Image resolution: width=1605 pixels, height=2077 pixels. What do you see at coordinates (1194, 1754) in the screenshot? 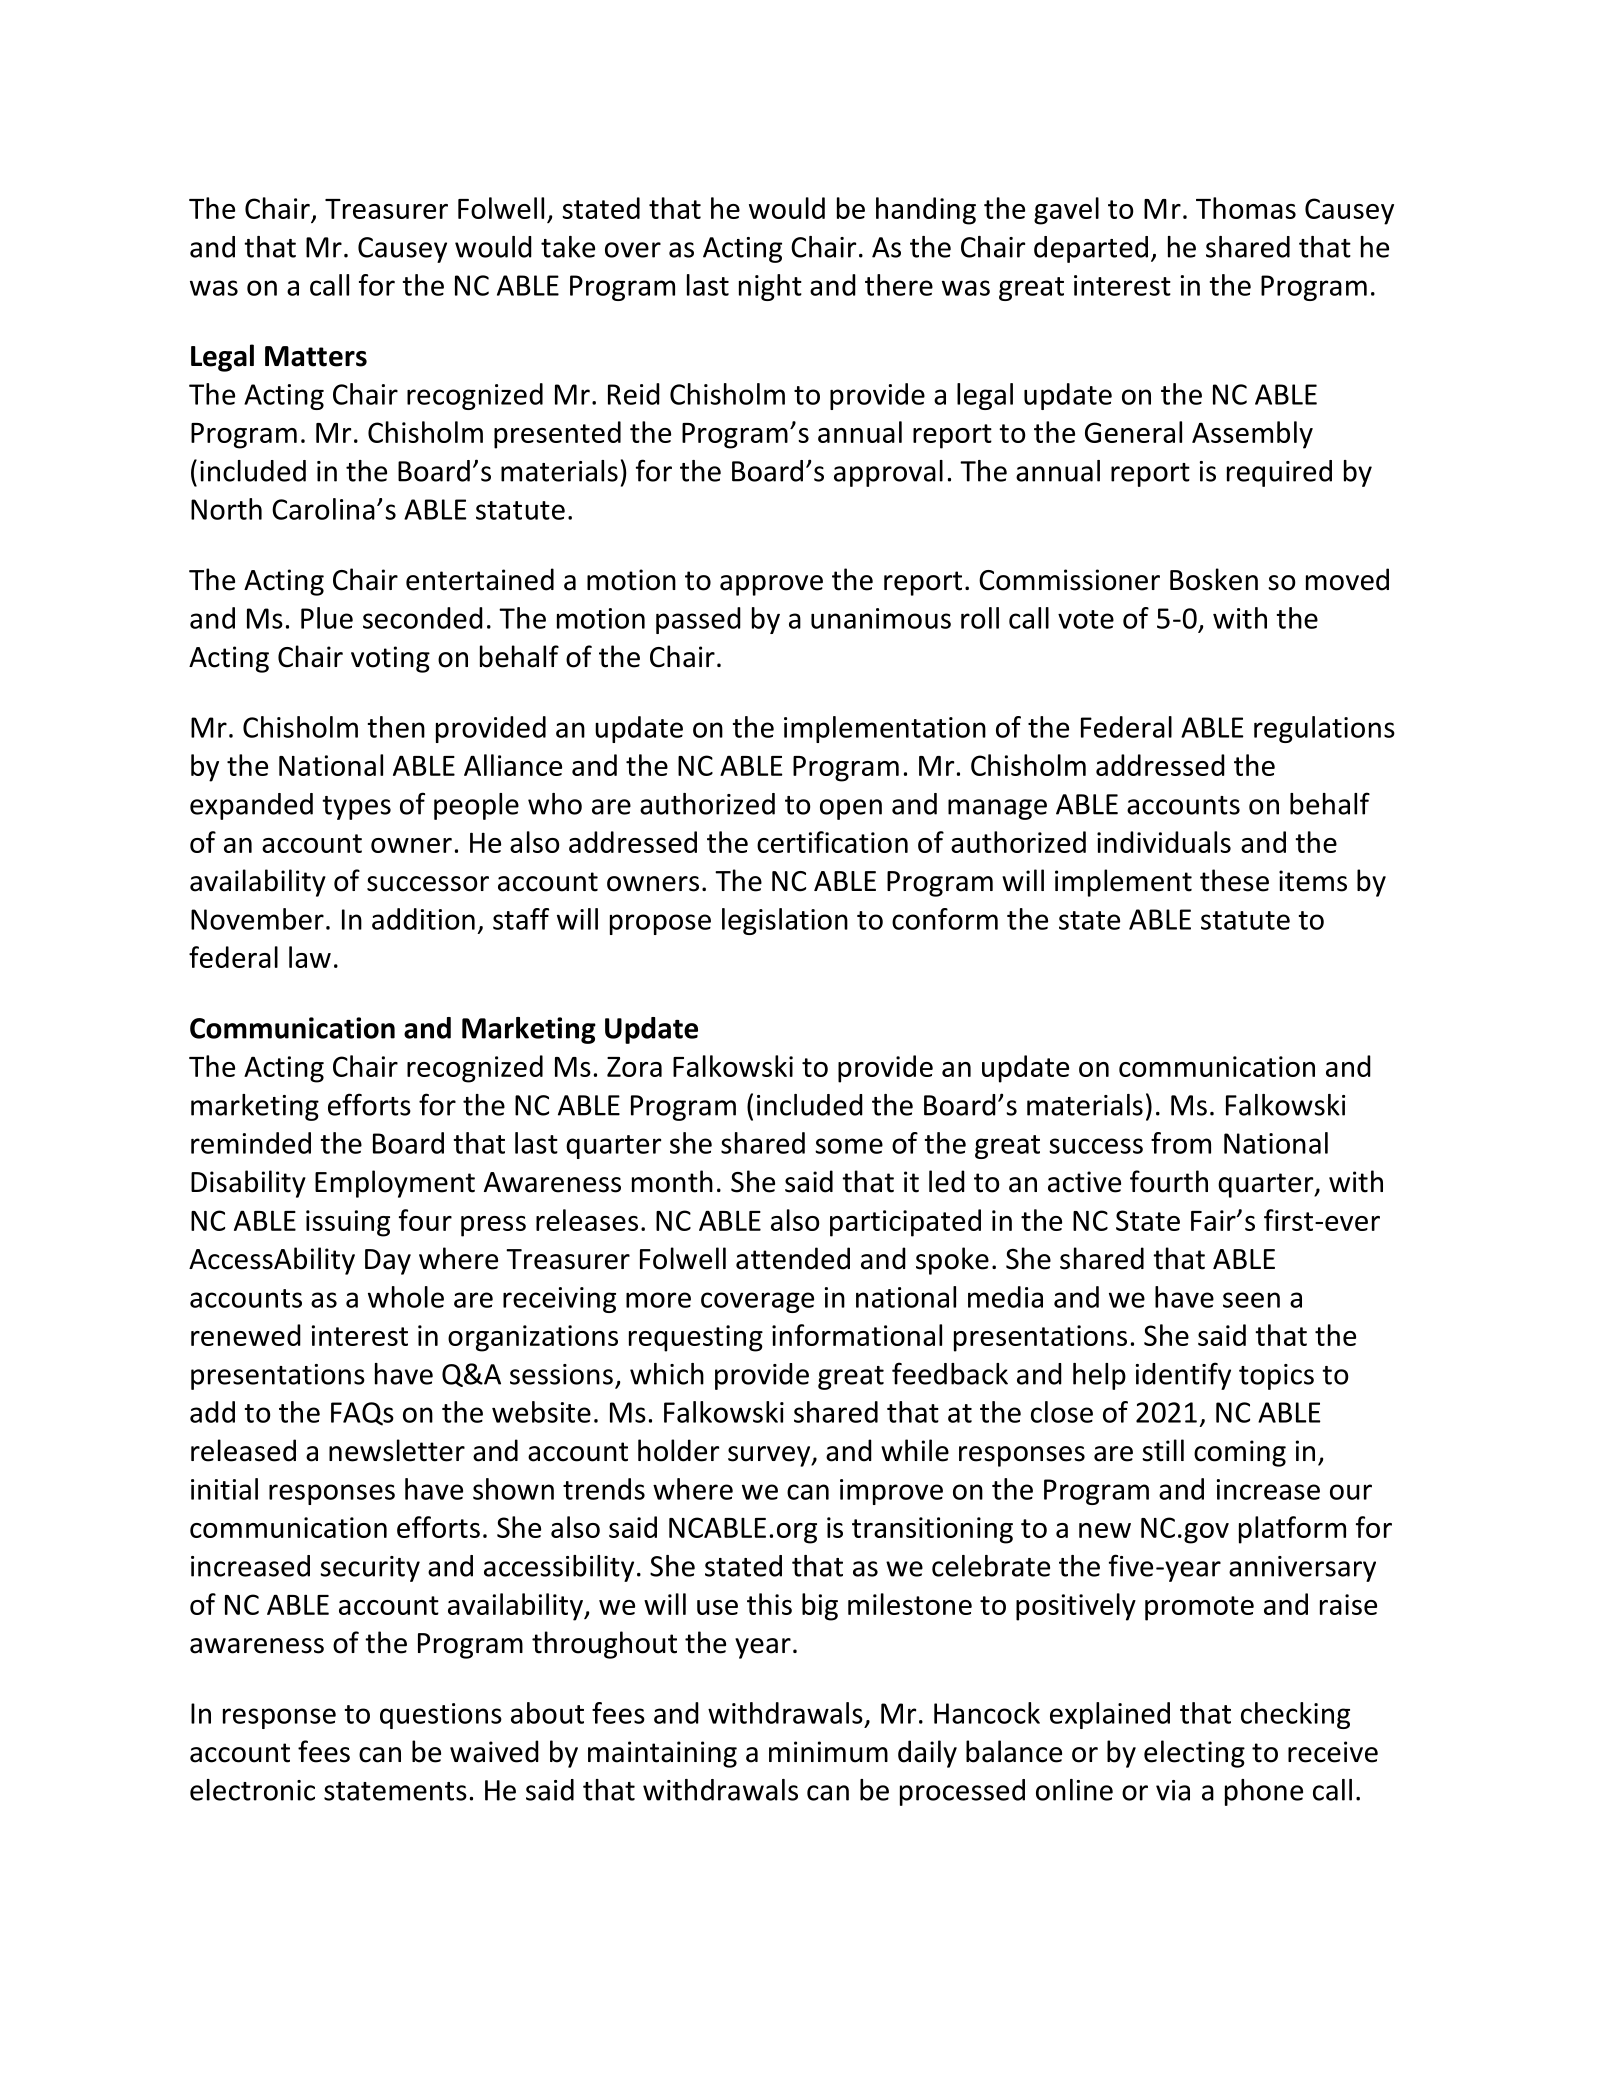
I see `electing` at bounding box center [1194, 1754].
